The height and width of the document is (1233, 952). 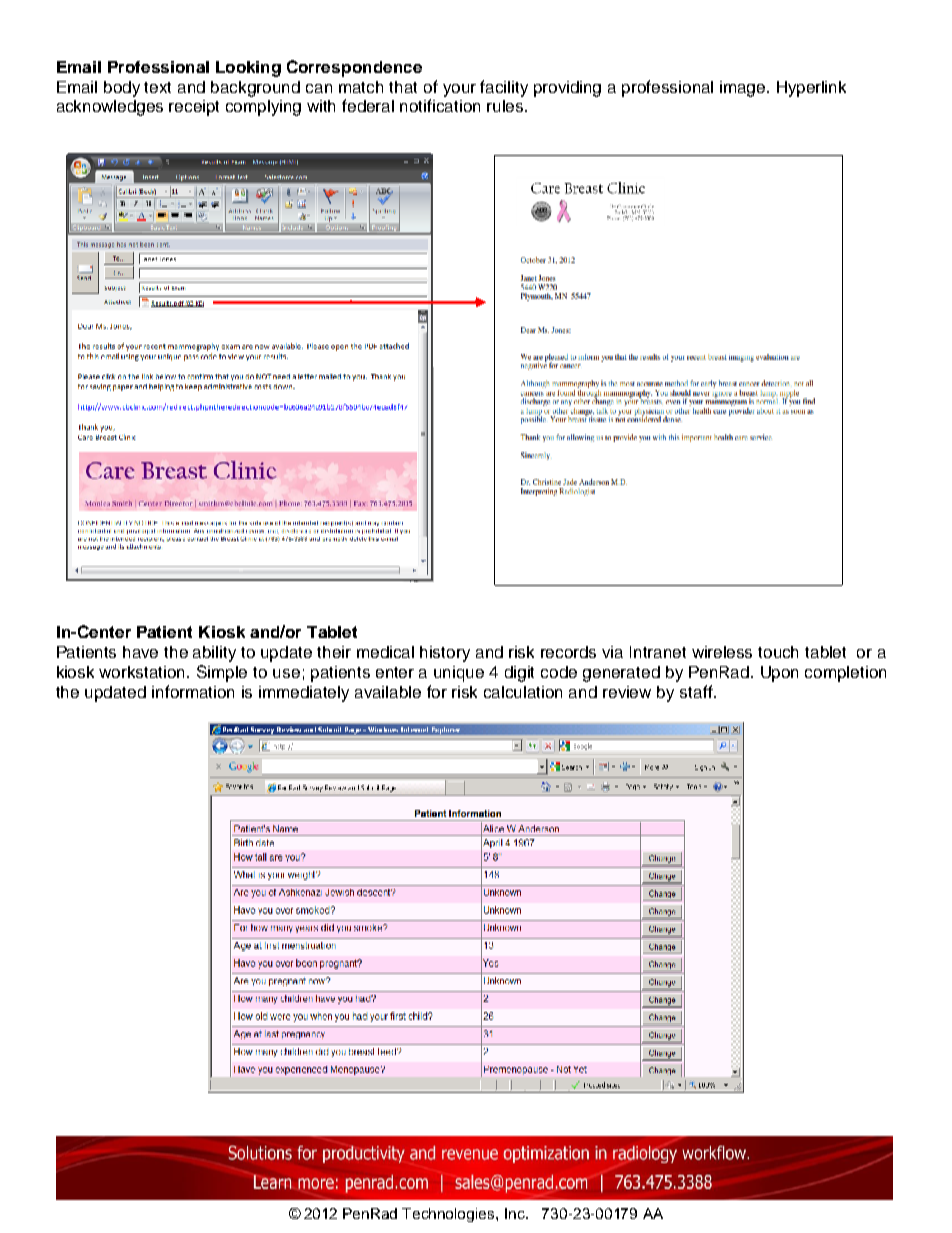 I want to click on image, so click(x=744, y=89).
